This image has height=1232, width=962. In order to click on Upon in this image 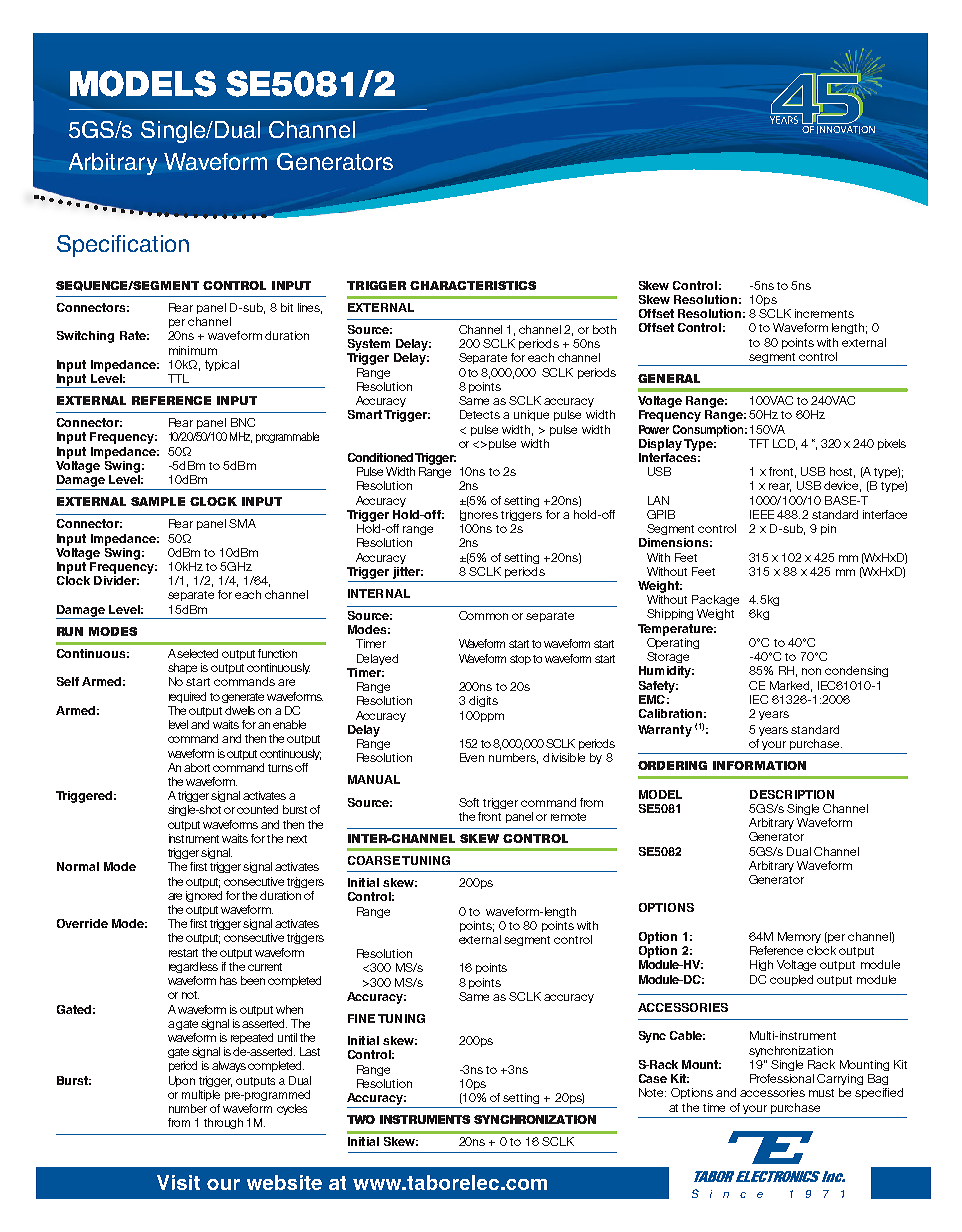, I will do `click(182, 1081)`.
